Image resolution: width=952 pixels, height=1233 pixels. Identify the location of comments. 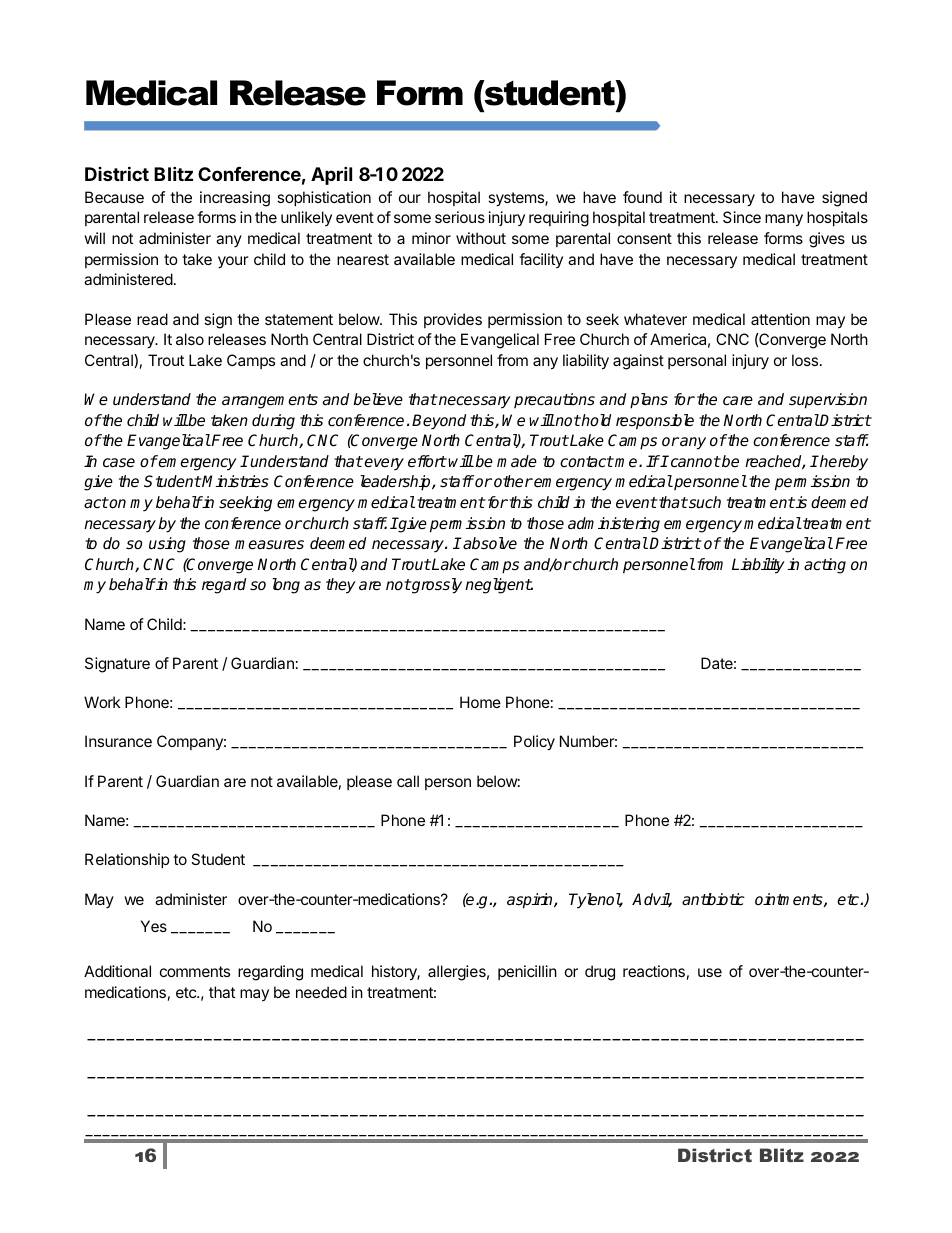
(195, 971).
